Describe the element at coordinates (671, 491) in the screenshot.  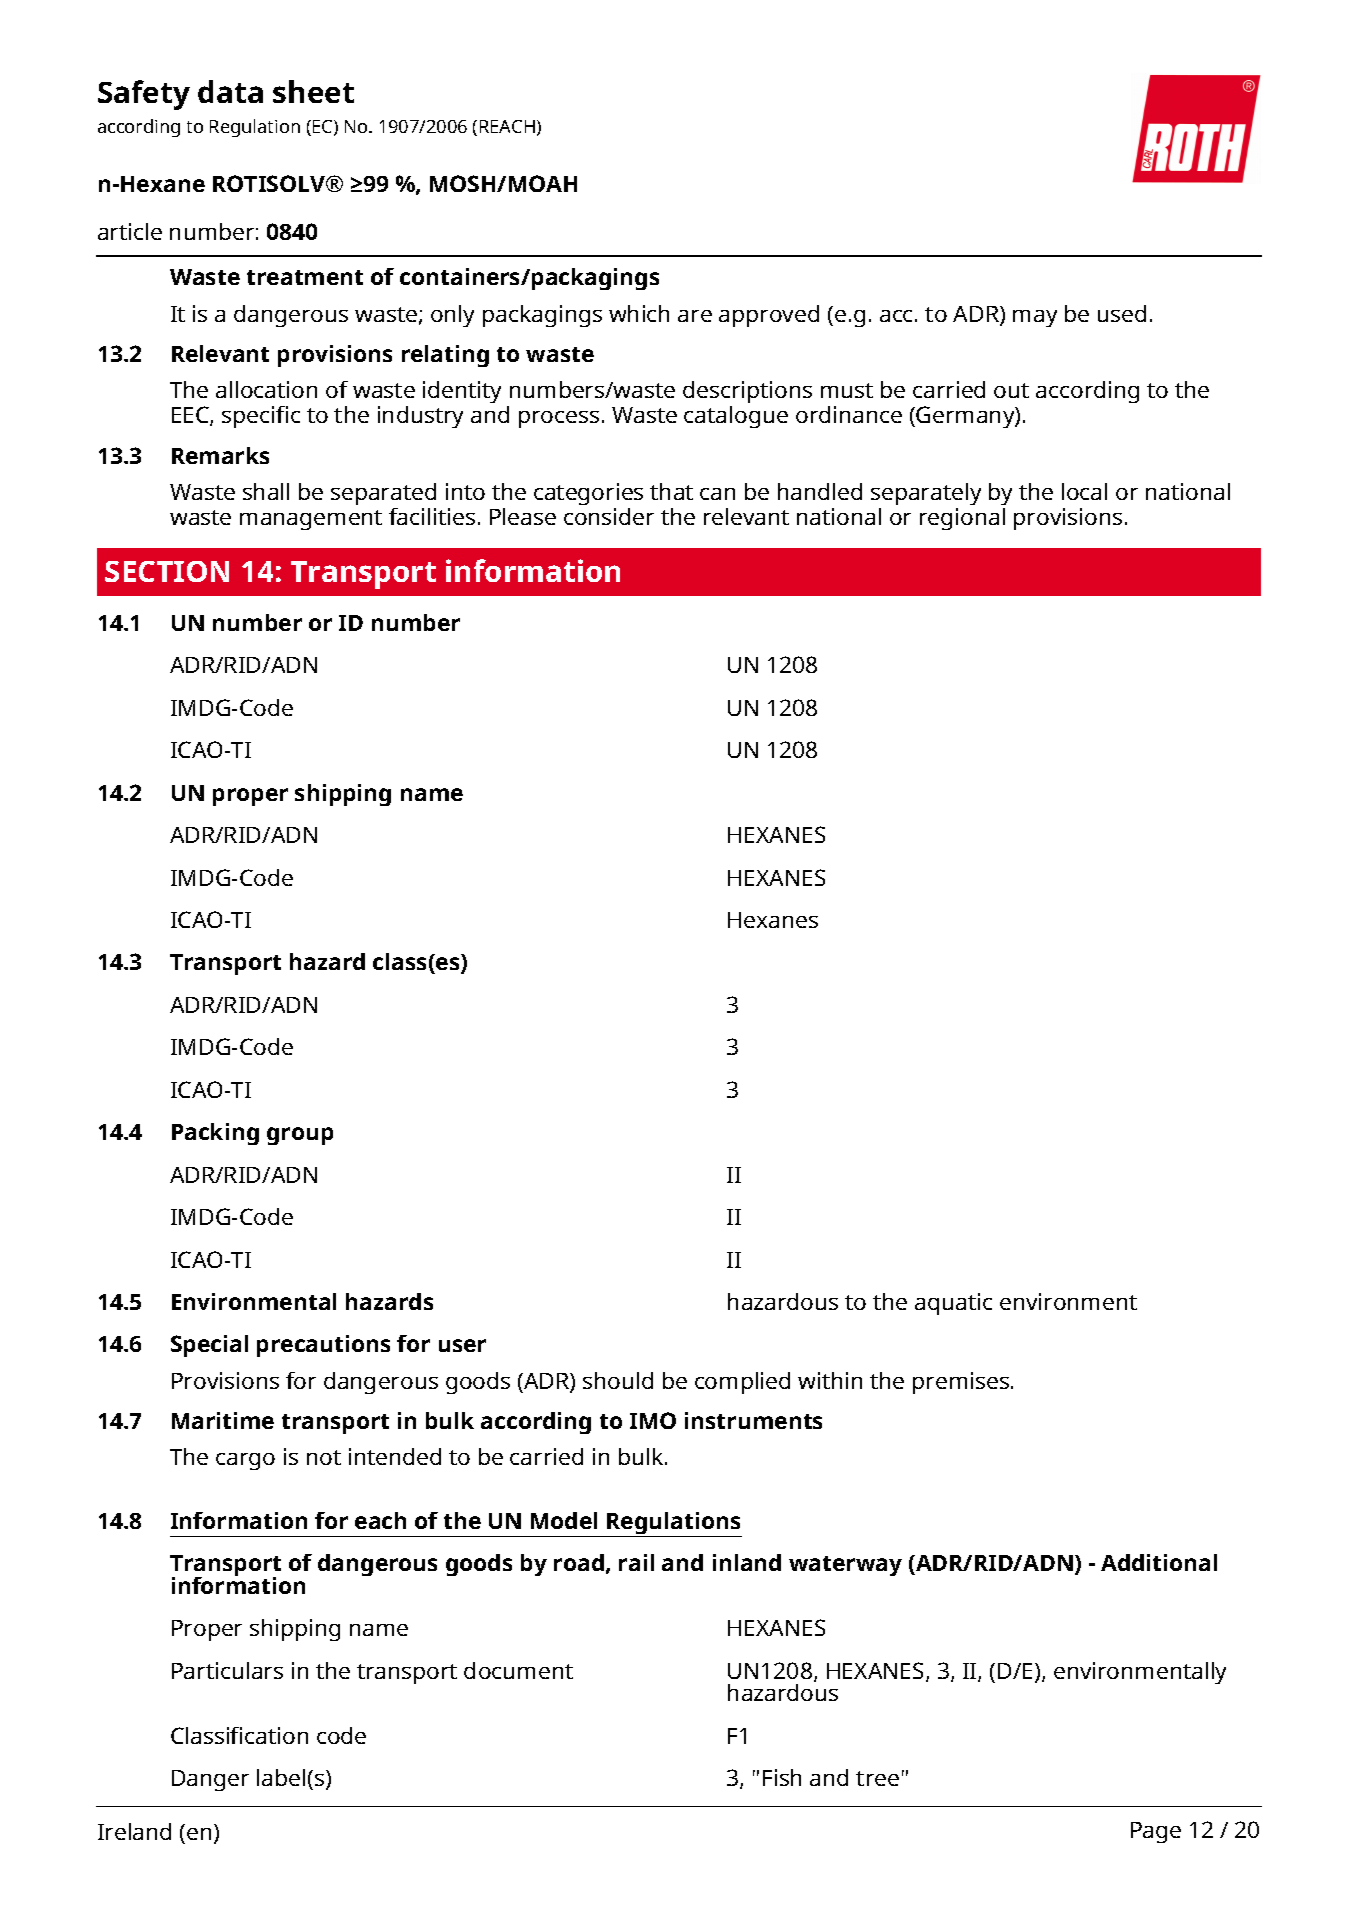
I see `that` at that location.
